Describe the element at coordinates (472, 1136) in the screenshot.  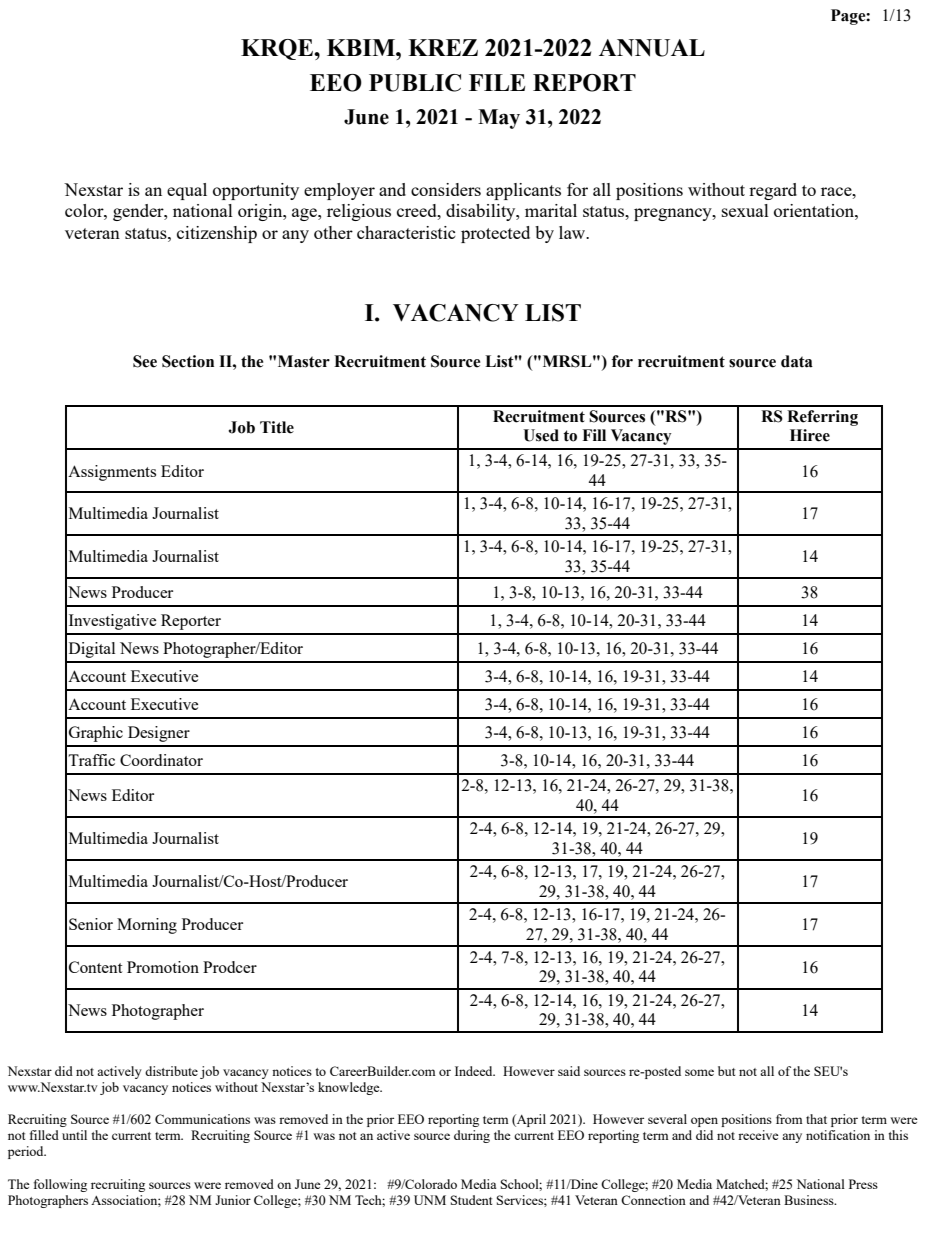
I see `during` at that location.
